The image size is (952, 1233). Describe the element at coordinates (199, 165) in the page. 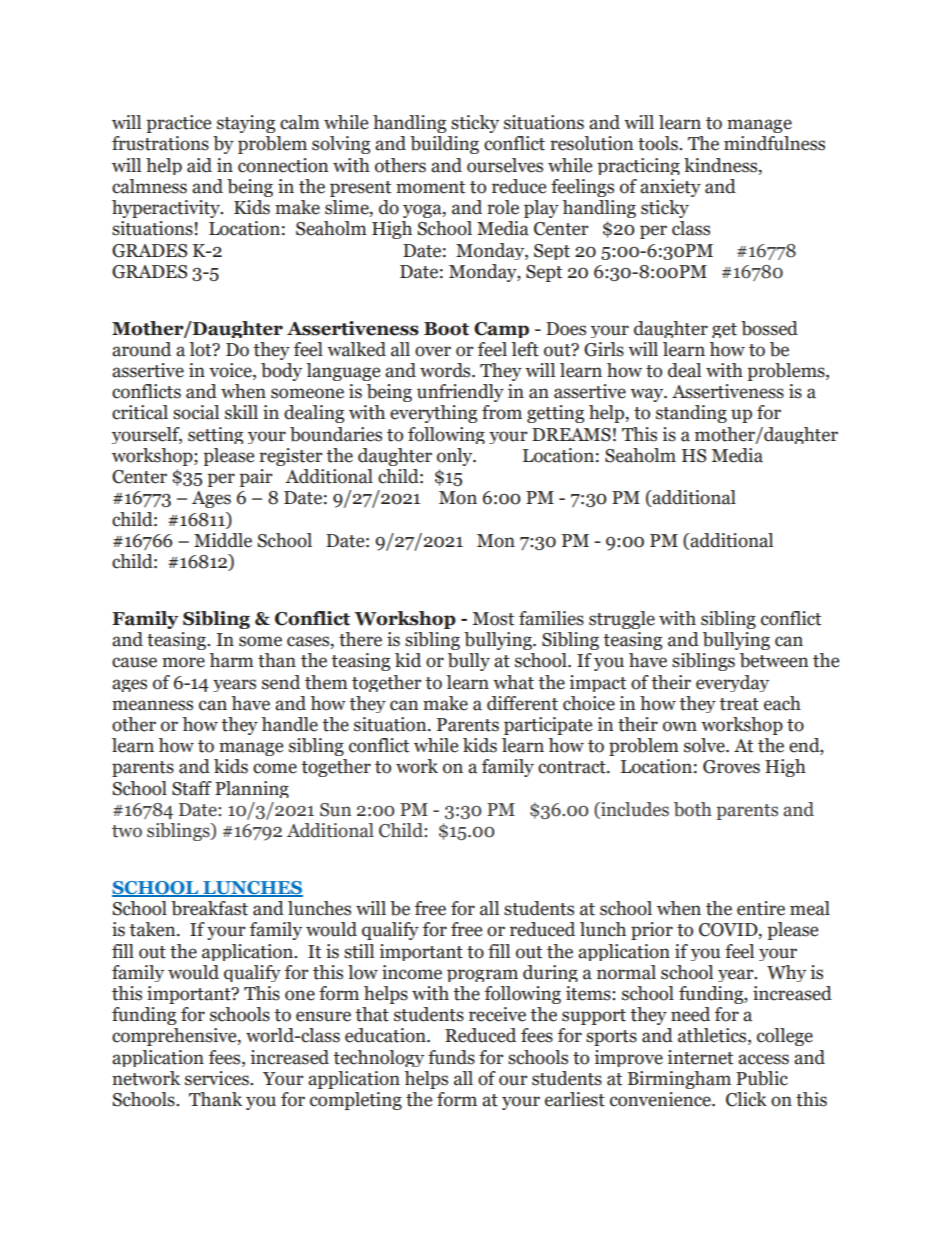

I see `aid` at that location.
